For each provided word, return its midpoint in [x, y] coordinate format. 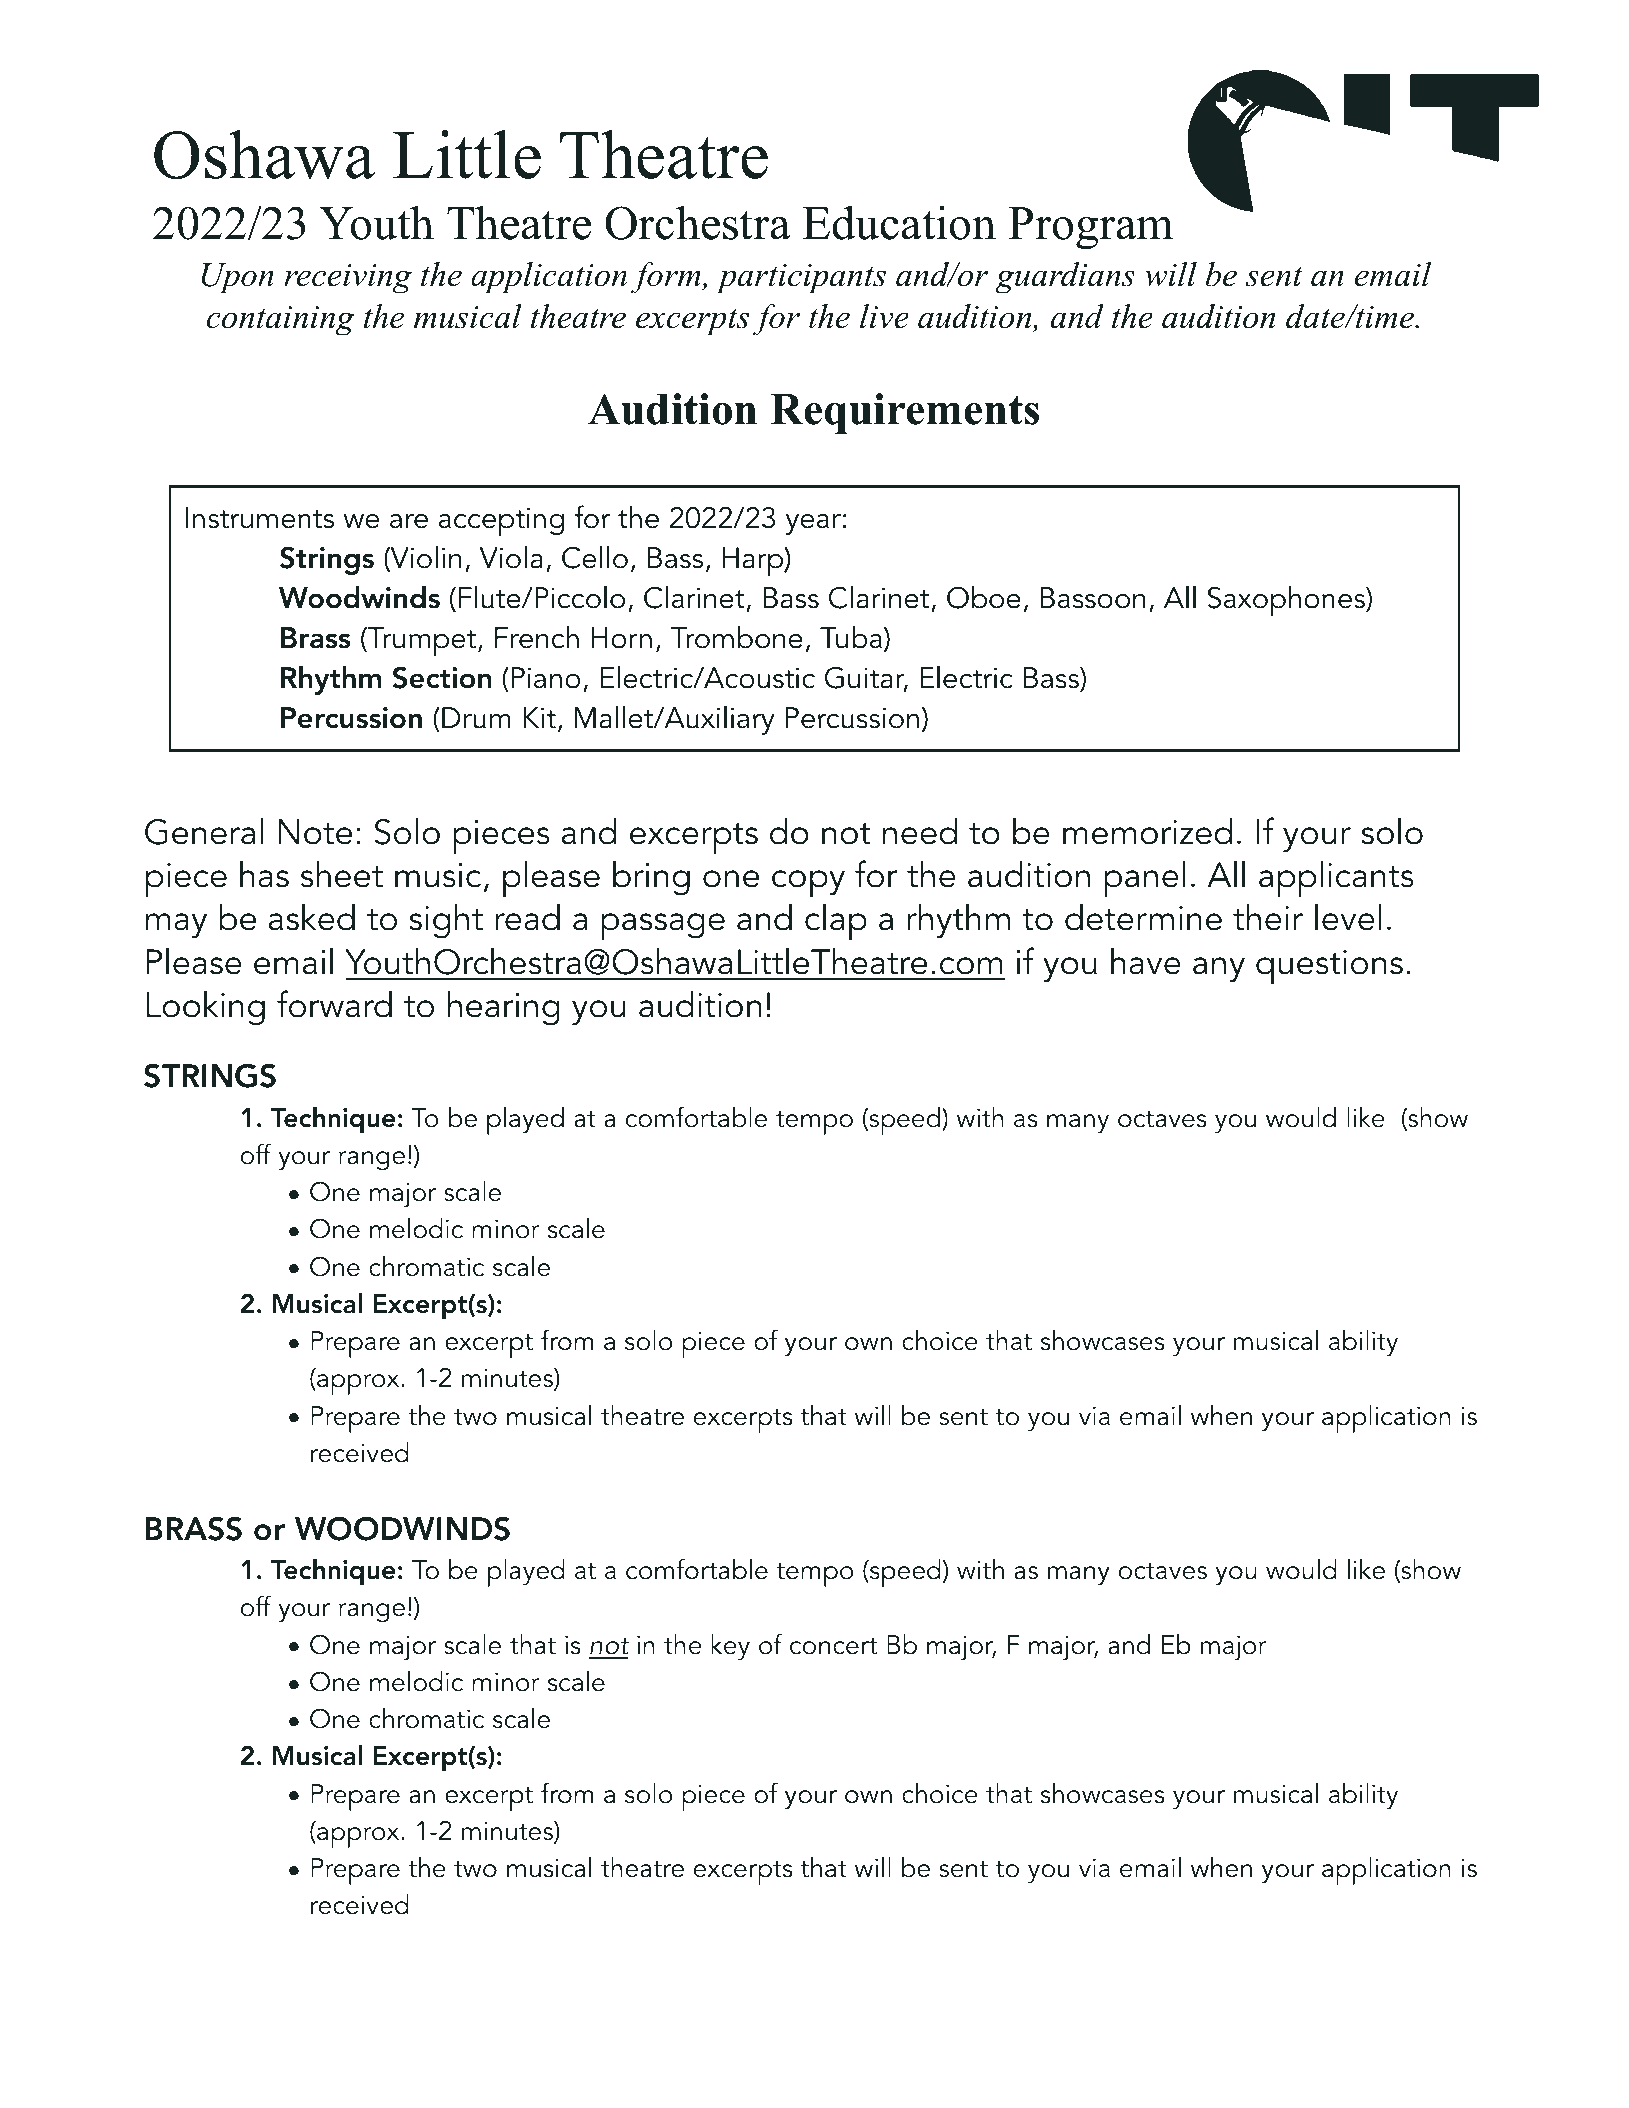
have [1146, 961]
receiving [348, 279]
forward [334, 1004]
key [730, 1647]
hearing [504, 1008]
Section [442, 677]
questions [1329, 967]
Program [1091, 228]
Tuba [851, 637]
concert [833, 1646]
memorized [1147, 831]
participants [801, 279]
